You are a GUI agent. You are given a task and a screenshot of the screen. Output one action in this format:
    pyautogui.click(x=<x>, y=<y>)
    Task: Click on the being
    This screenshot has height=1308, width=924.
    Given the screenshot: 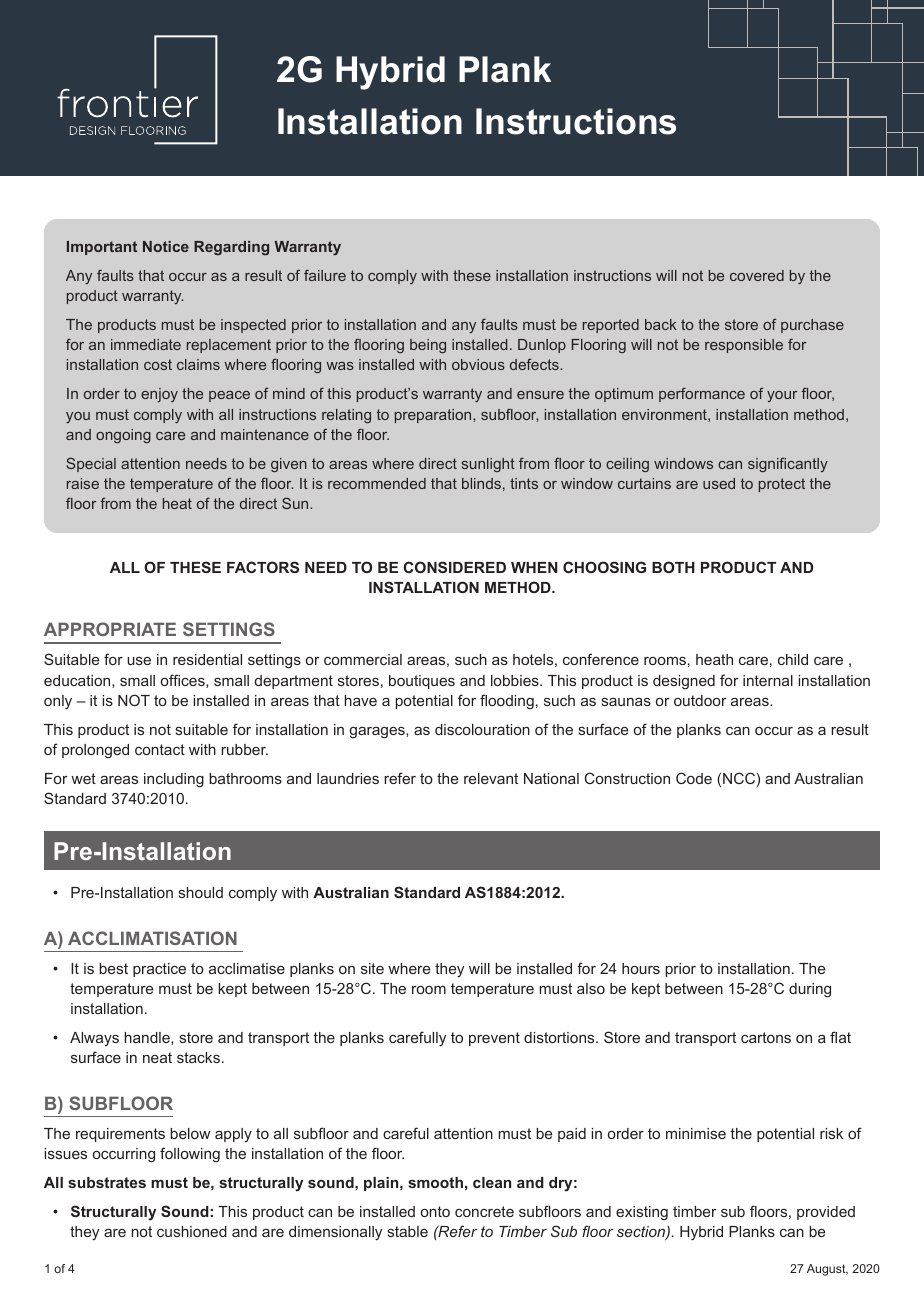 What is the action you would take?
    pyautogui.click(x=428, y=346)
